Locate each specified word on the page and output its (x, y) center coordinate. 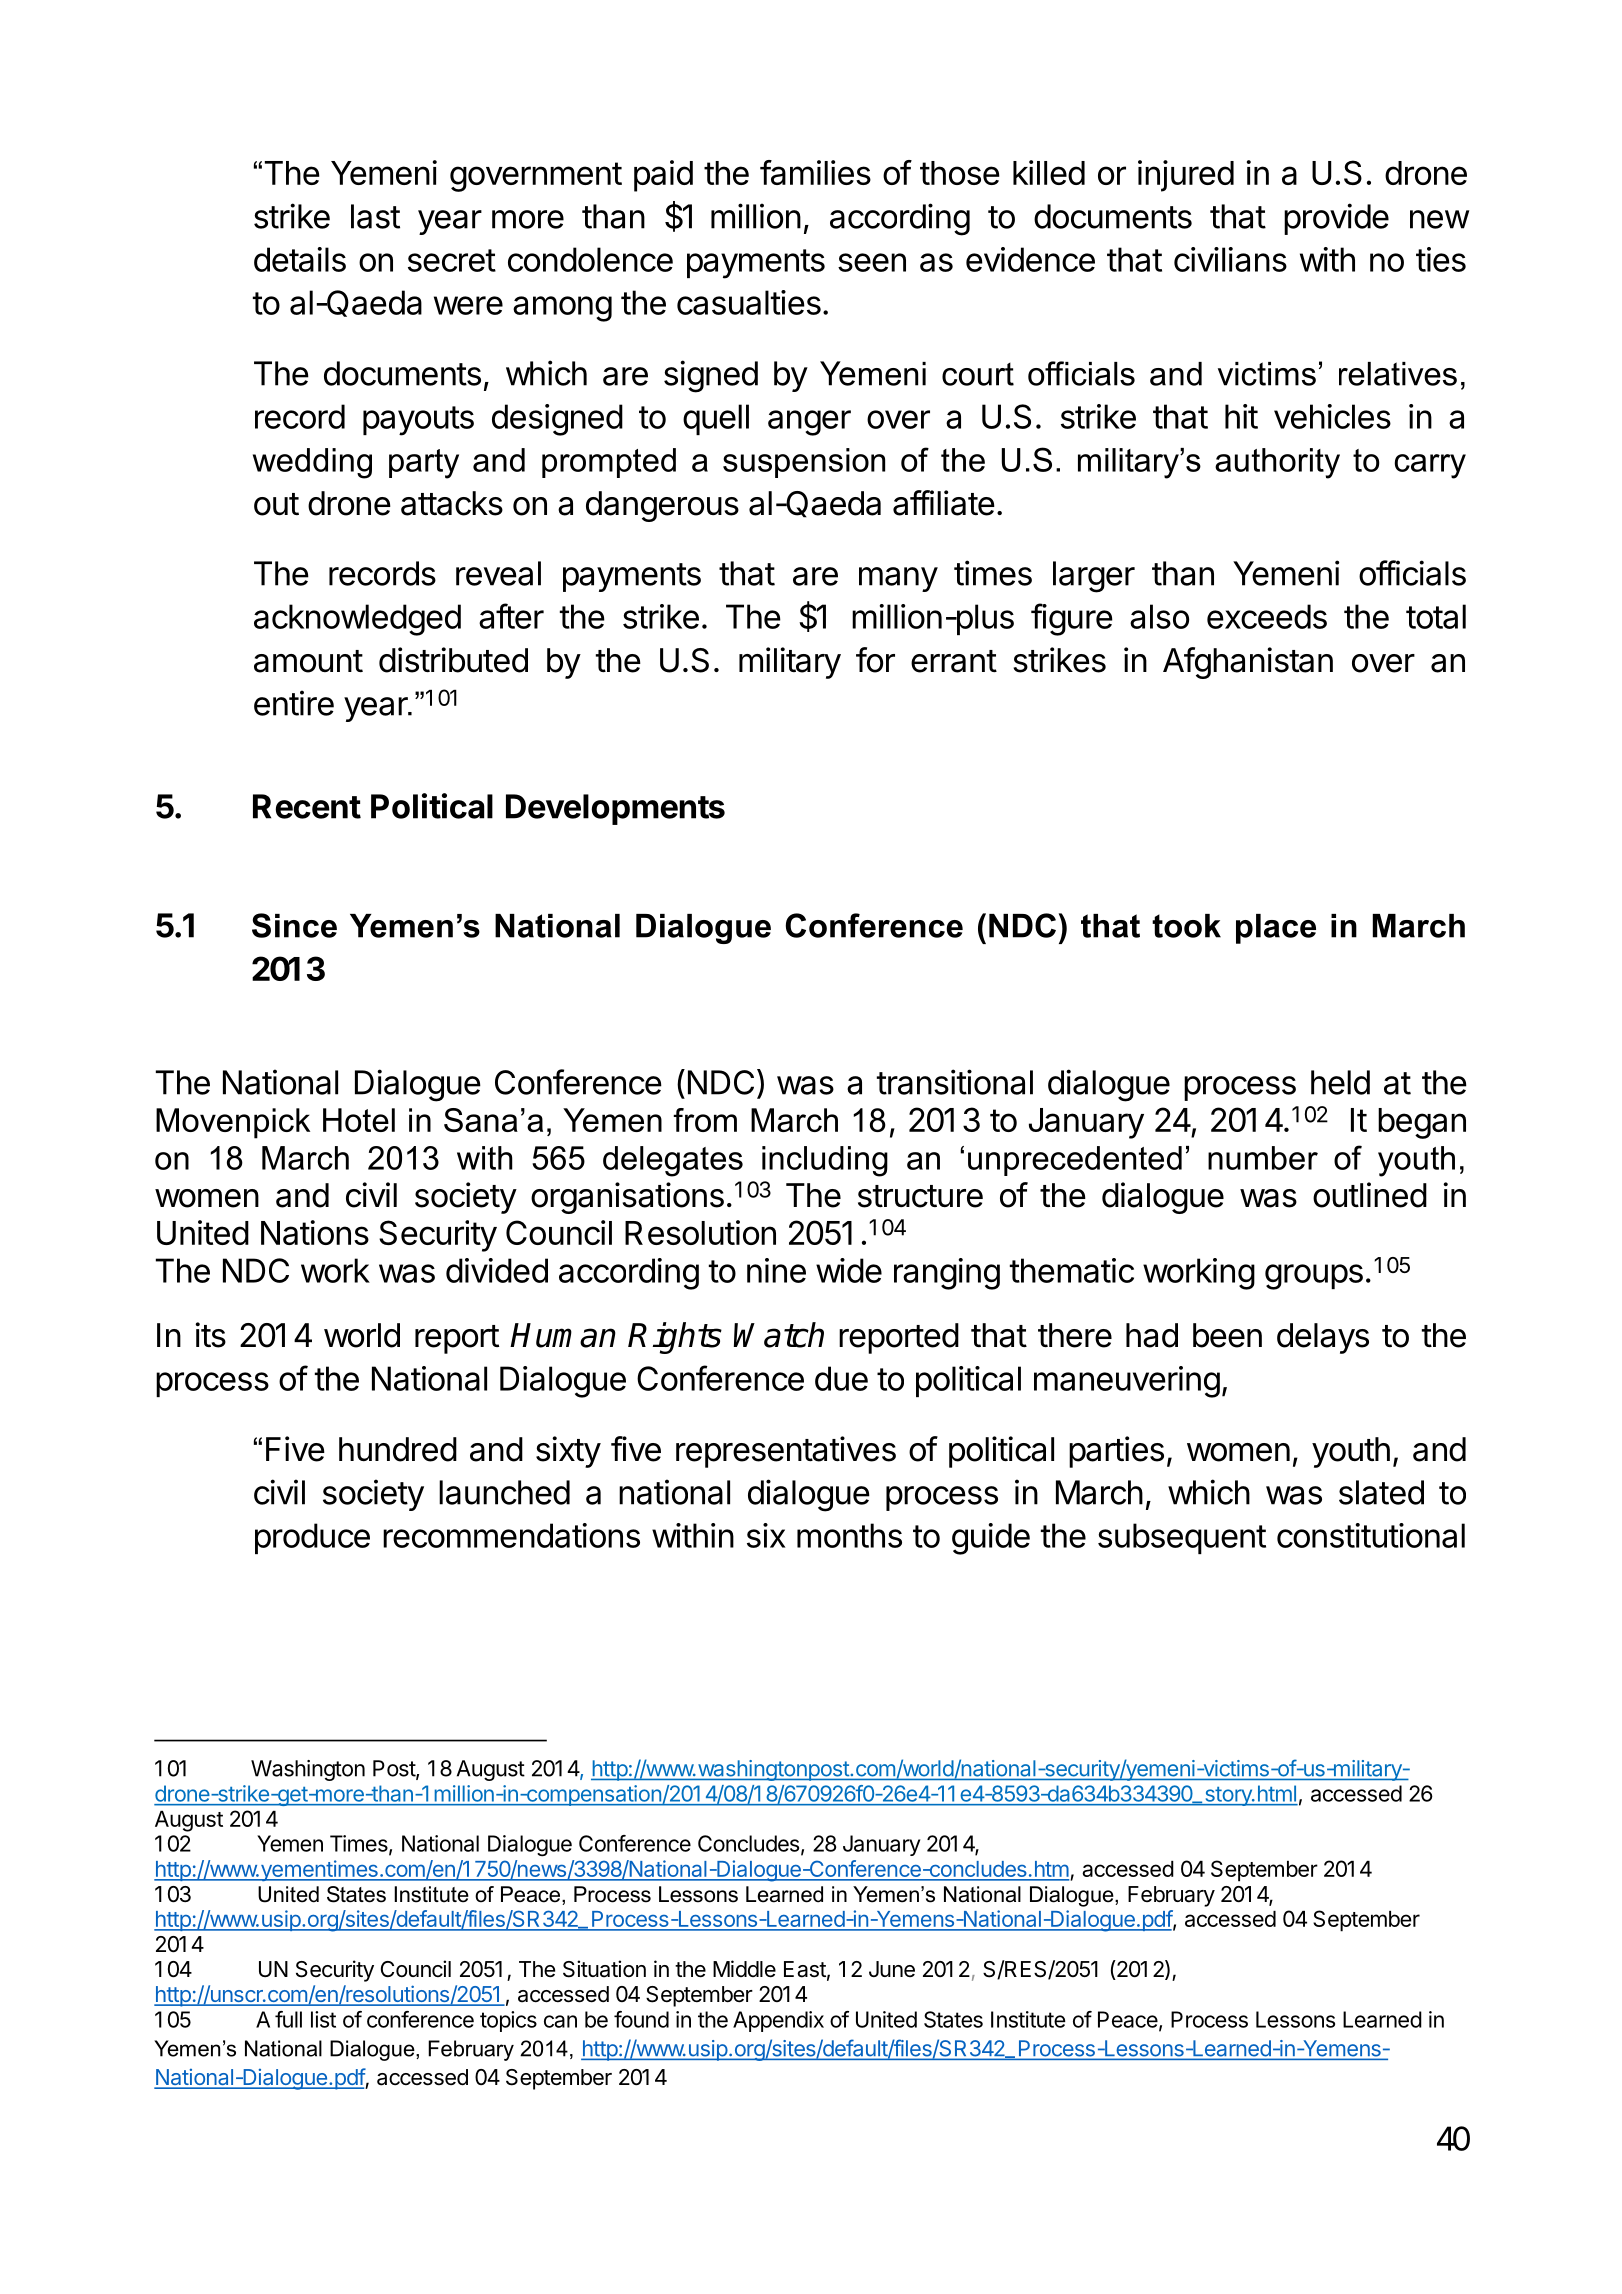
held (1340, 1082)
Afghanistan (1248, 663)
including (825, 1161)
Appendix (778, 2021)
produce (312, 1538)
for (875, 660)
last (375, 216)
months (849, 1535)
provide (1336, 219)
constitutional (1371, 1535)
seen (872, 262)
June (892, 1969)
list (323, 2019)
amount (308, 661)
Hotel (359, 1120)
